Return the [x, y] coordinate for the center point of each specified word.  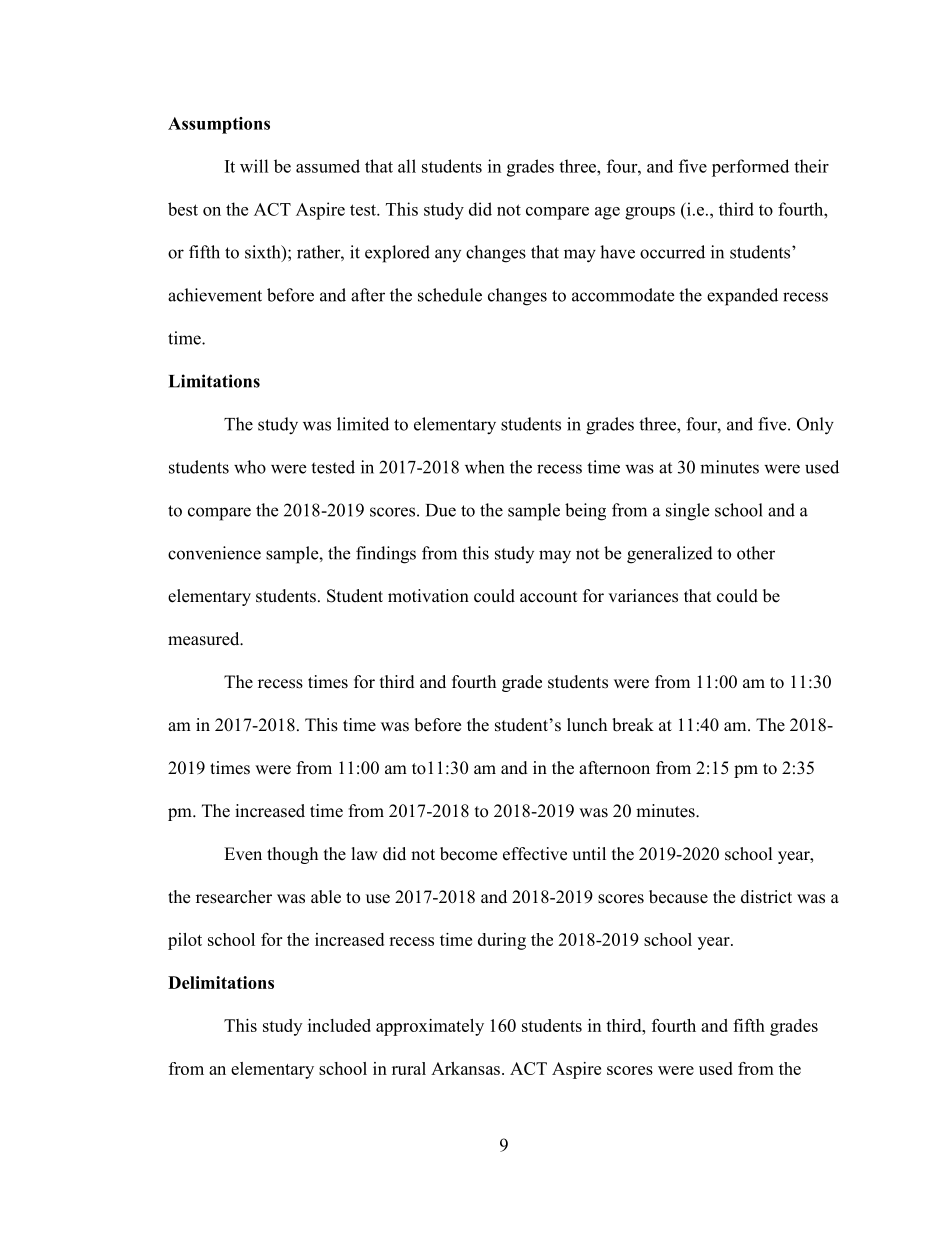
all [407, 166]
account [548, 597]
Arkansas [465, 1068]
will [254, 166]
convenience [214, 553]
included [339, 1025]
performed [750, 168]
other [756, 553]
